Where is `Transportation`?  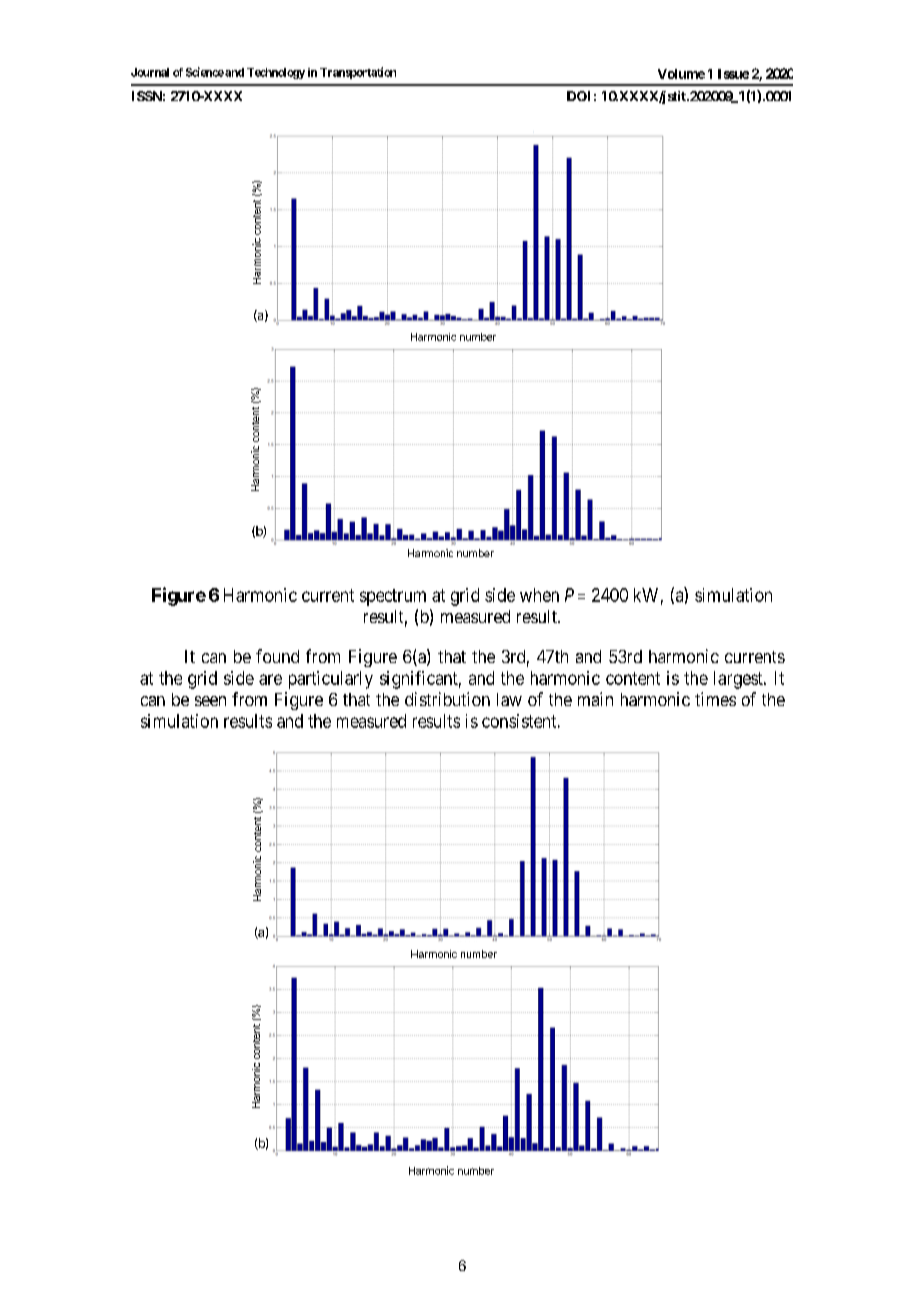
Transportation is located at coordinates (358, 73).
